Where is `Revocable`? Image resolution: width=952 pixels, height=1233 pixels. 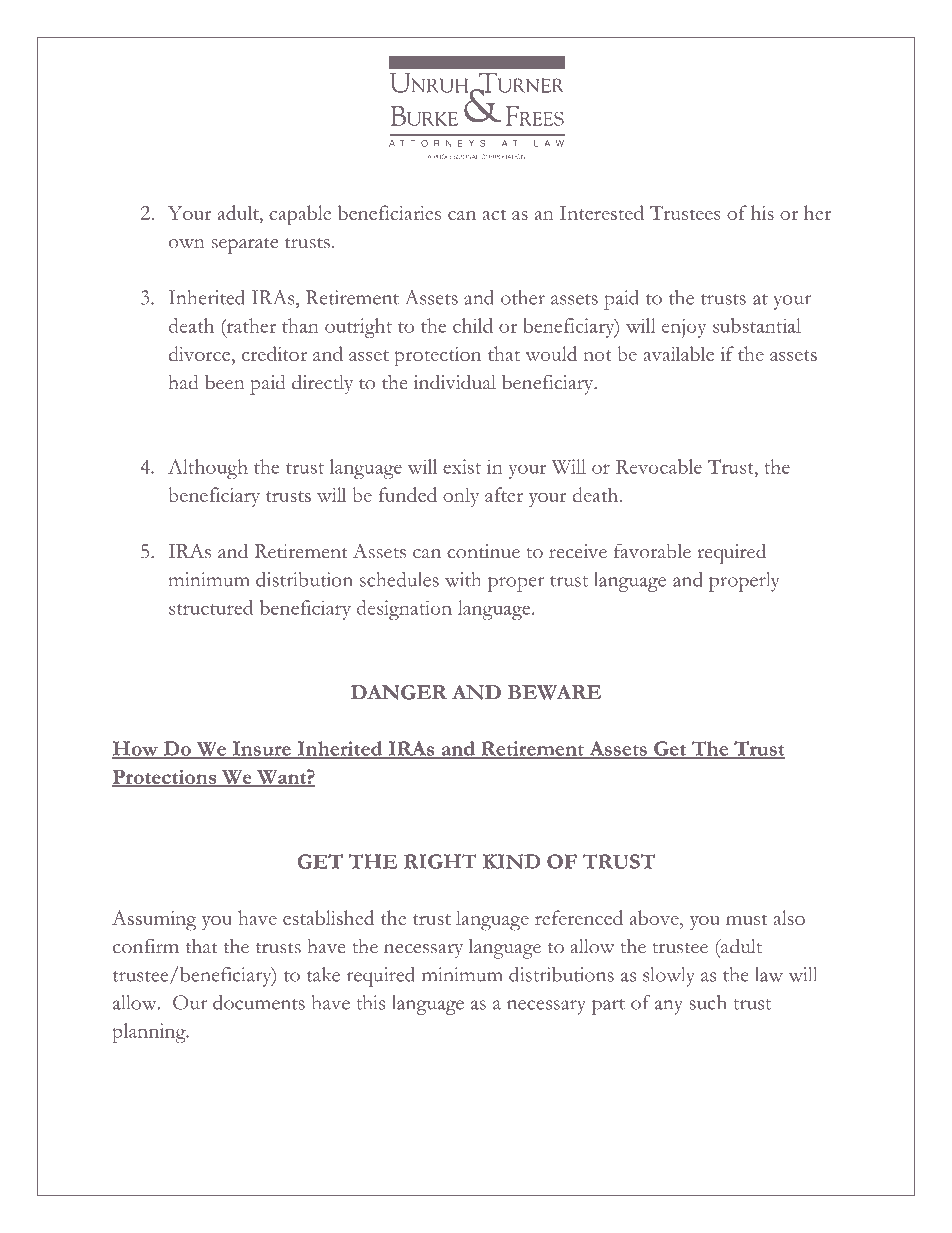
Revocable is located at coordinates (659, 466).
